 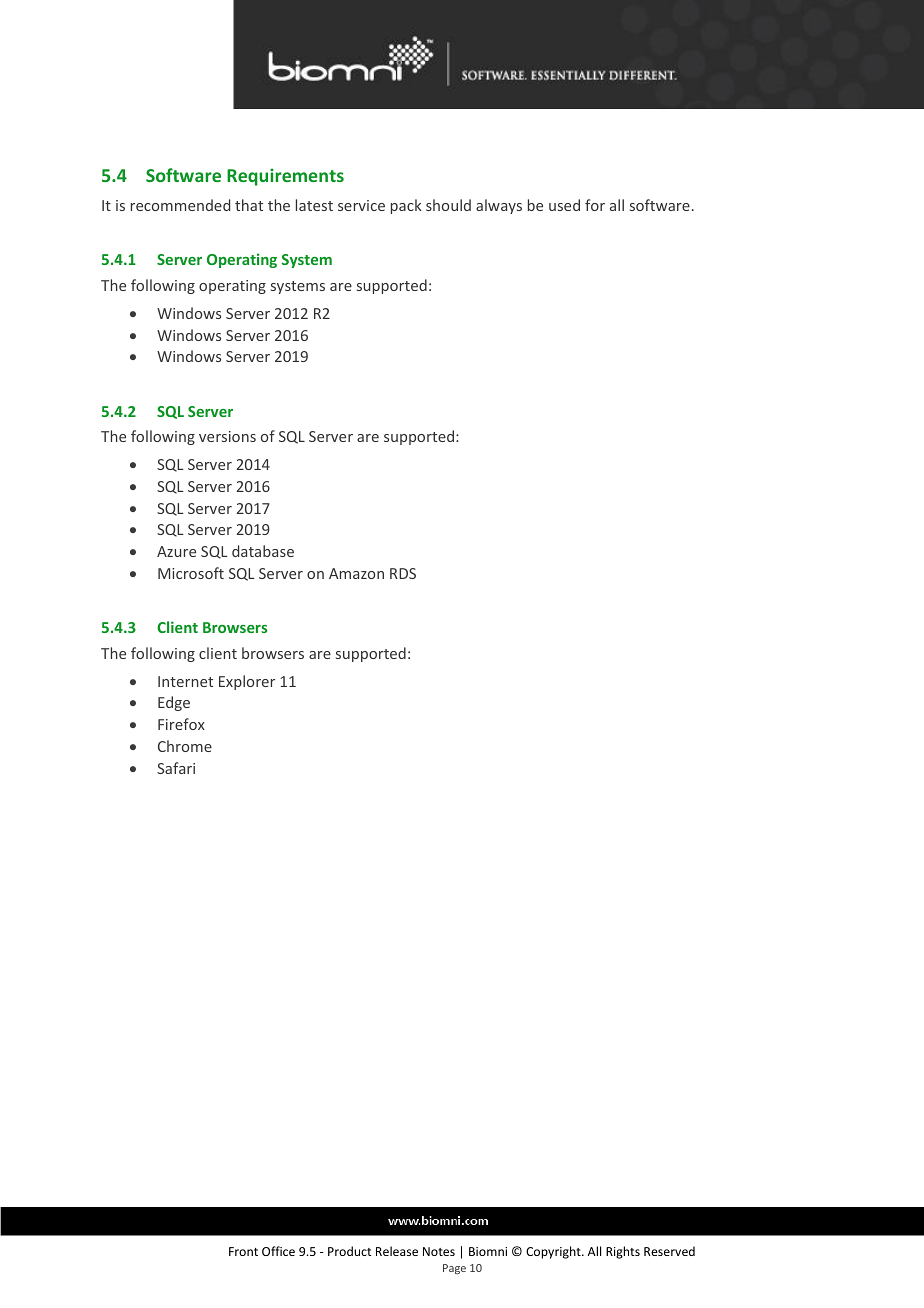 What do you see at coordinates (595, 205) in the screenshot?
I see `for` at bounding box center [595, 205].
